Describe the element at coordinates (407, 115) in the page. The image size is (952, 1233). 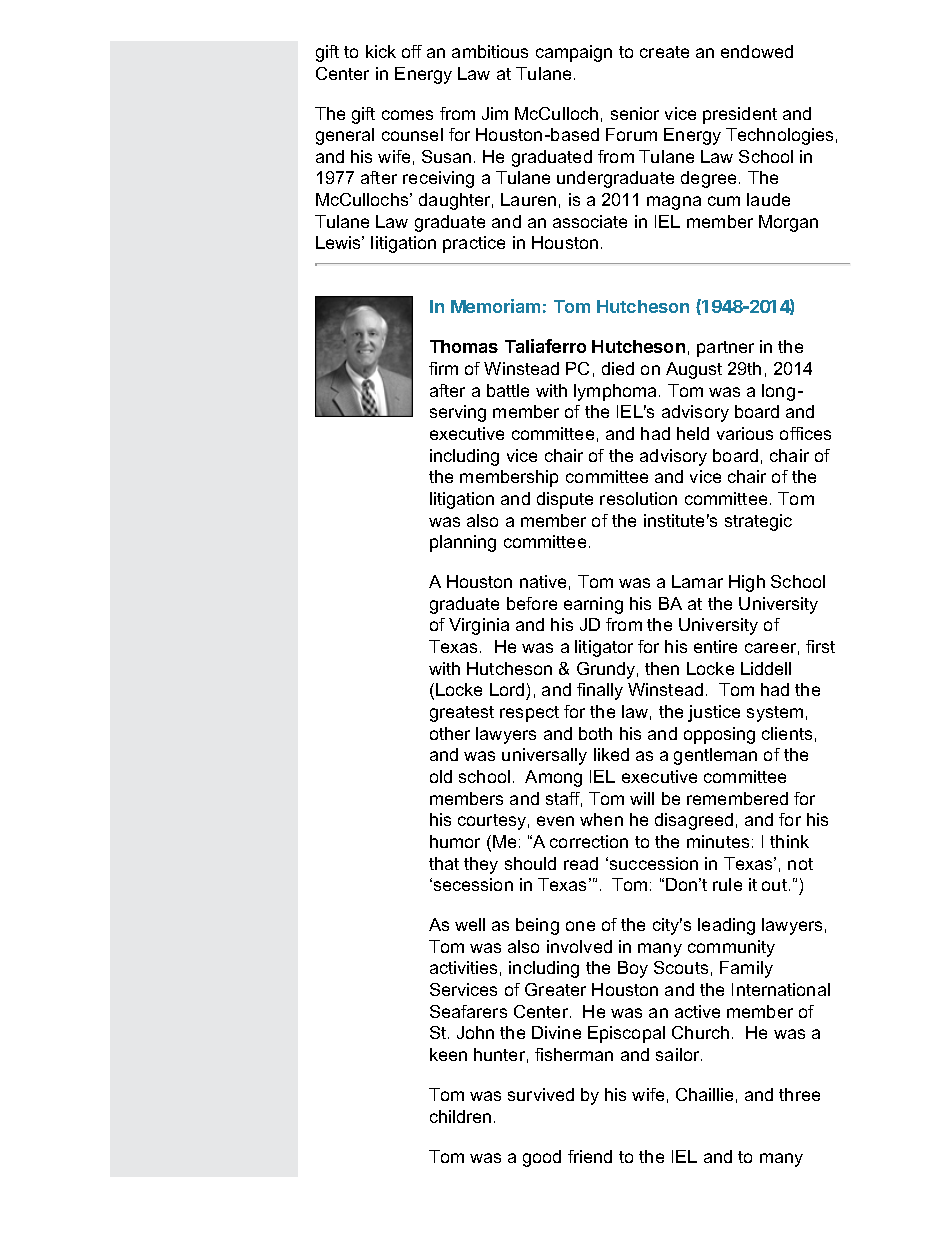
I see `comes` at that location.
